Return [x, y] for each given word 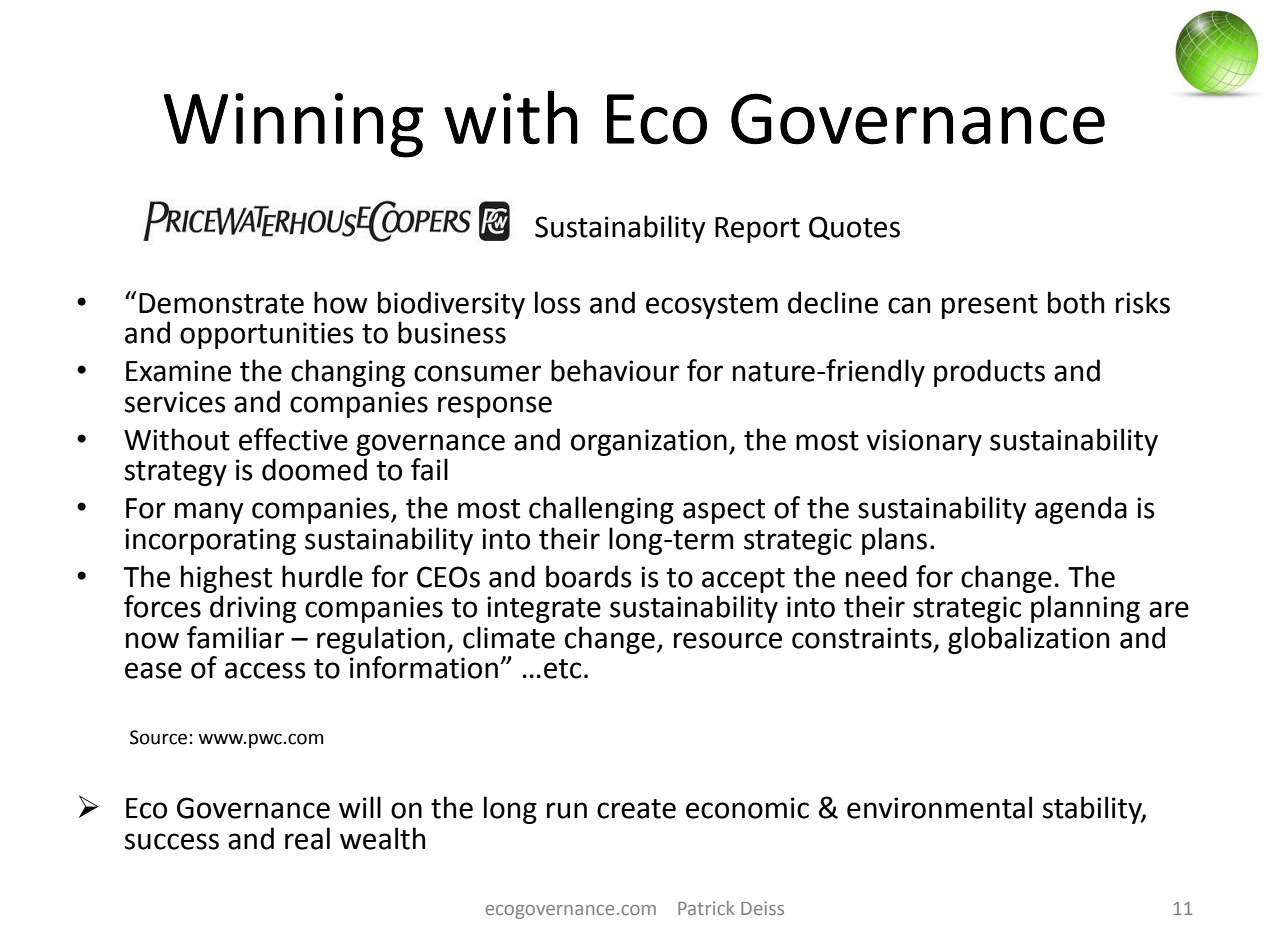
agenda [1081, 510]
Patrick [706, 908]
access [265, 670]
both [1076, 302]
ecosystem [712, 306]
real [307, 838]
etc [562, 669]
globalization [1028, 640]
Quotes [854, 228]
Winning [293, 125]
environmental [939, 807]
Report [757, 230]
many [209, 513]
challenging [601, 510]
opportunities [267, 335]
